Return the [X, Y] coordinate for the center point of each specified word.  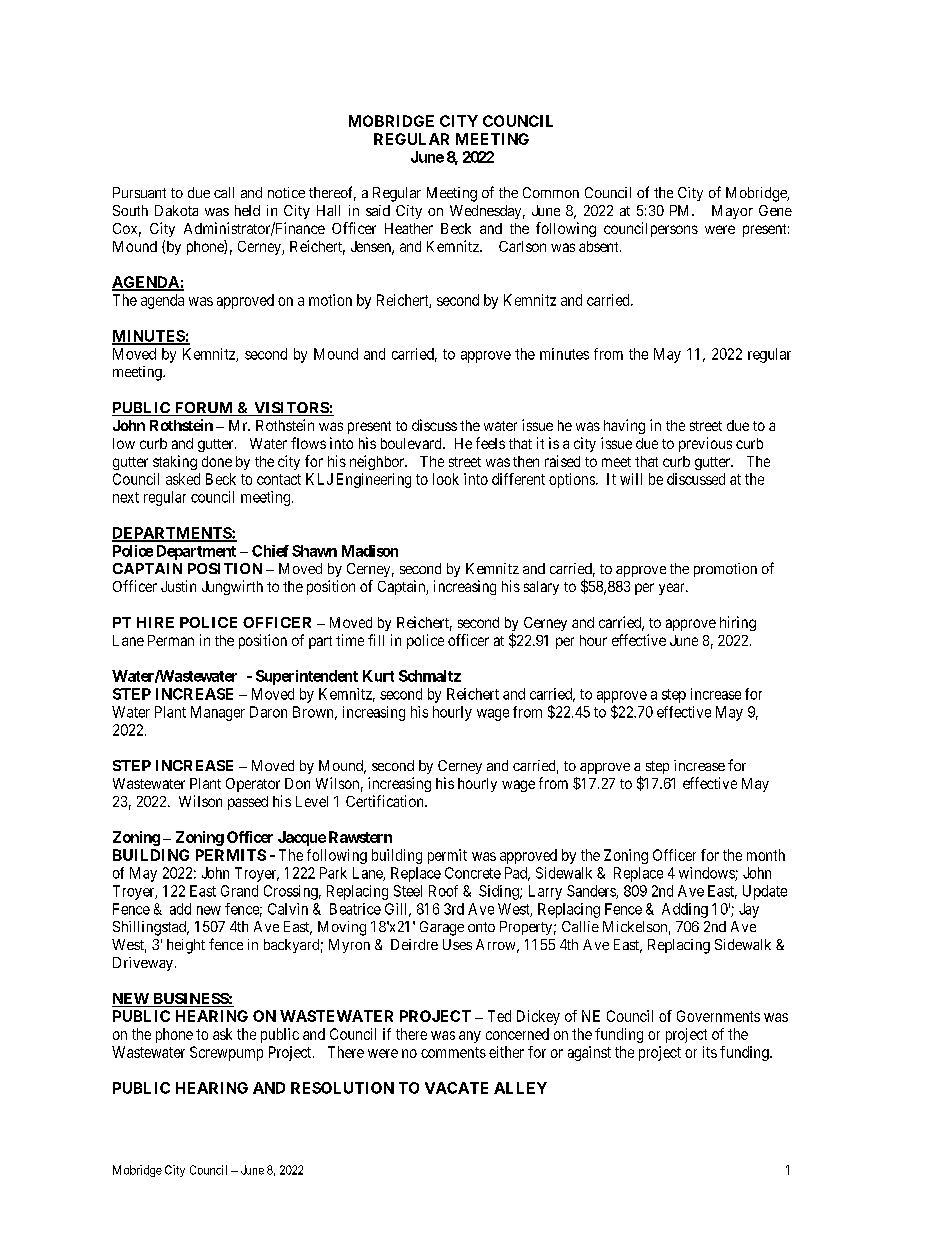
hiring [738, 623]
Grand [239, 891]
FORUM [203, 409]
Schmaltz [430, 676]
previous [705, 444]
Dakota [176, 210]
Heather [409, 228]
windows [707, 874]
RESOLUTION [342, 1088]
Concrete [473, 873]
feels [490, 443]
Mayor [732, 212]
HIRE [155, 622]
